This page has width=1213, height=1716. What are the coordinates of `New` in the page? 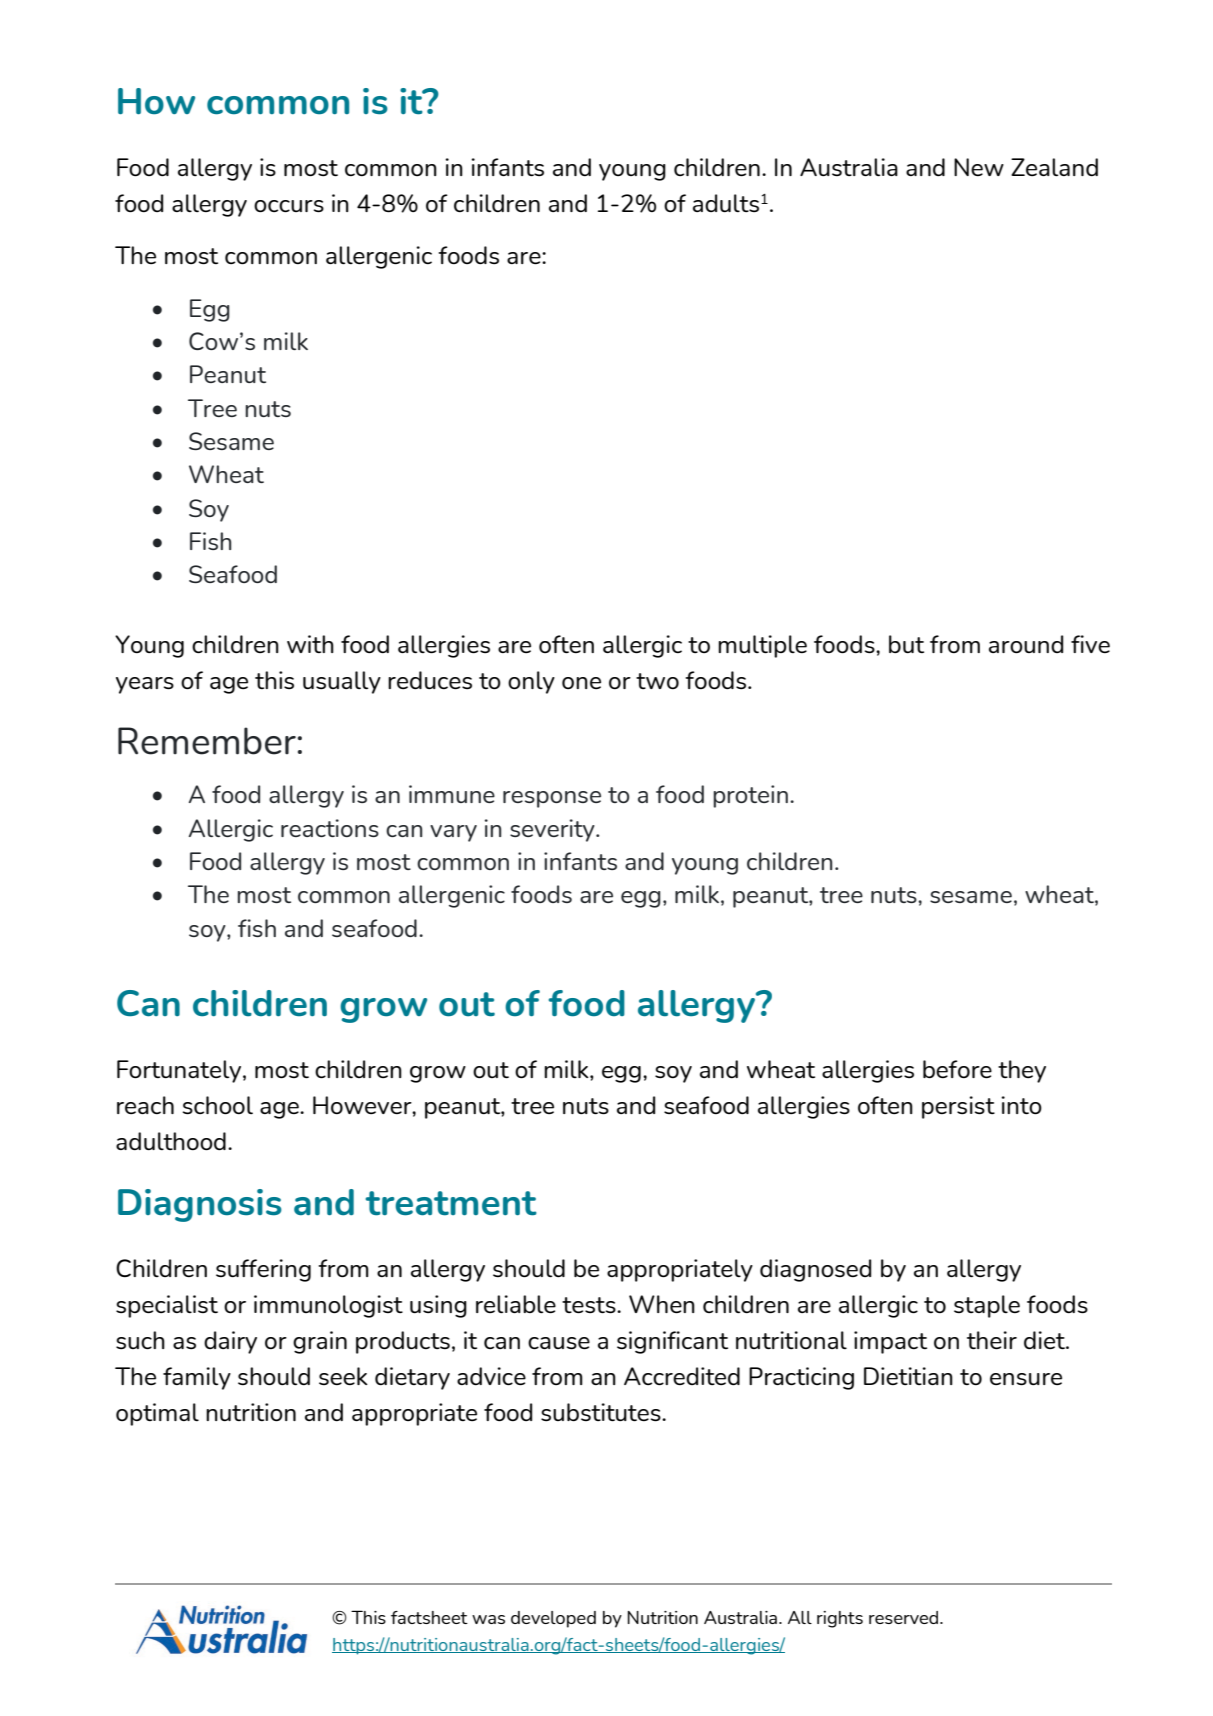 It's located at (979, 167).
